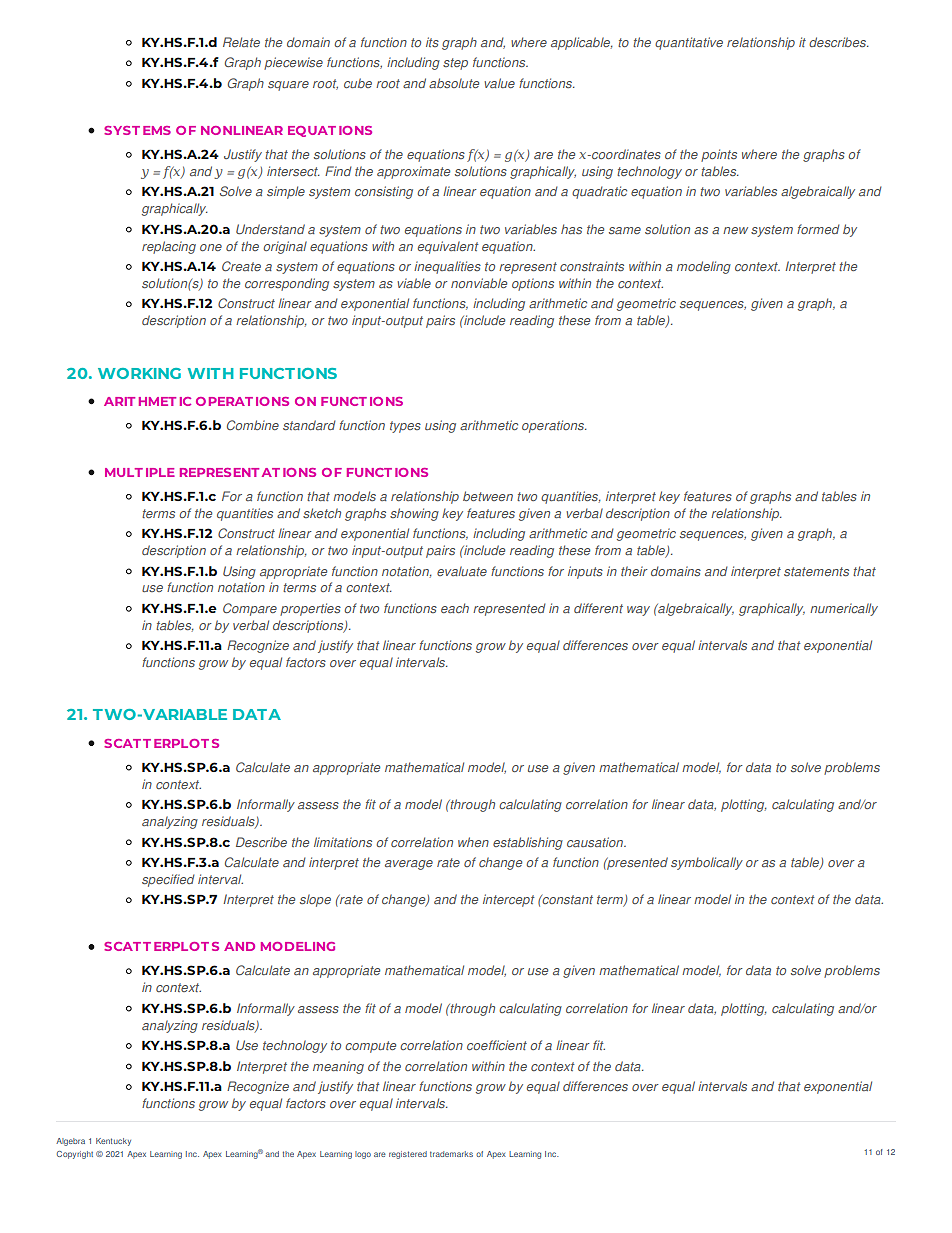 This screenshot has height=1233, width=952. I want to click on WORKING, so click(139, 373).
